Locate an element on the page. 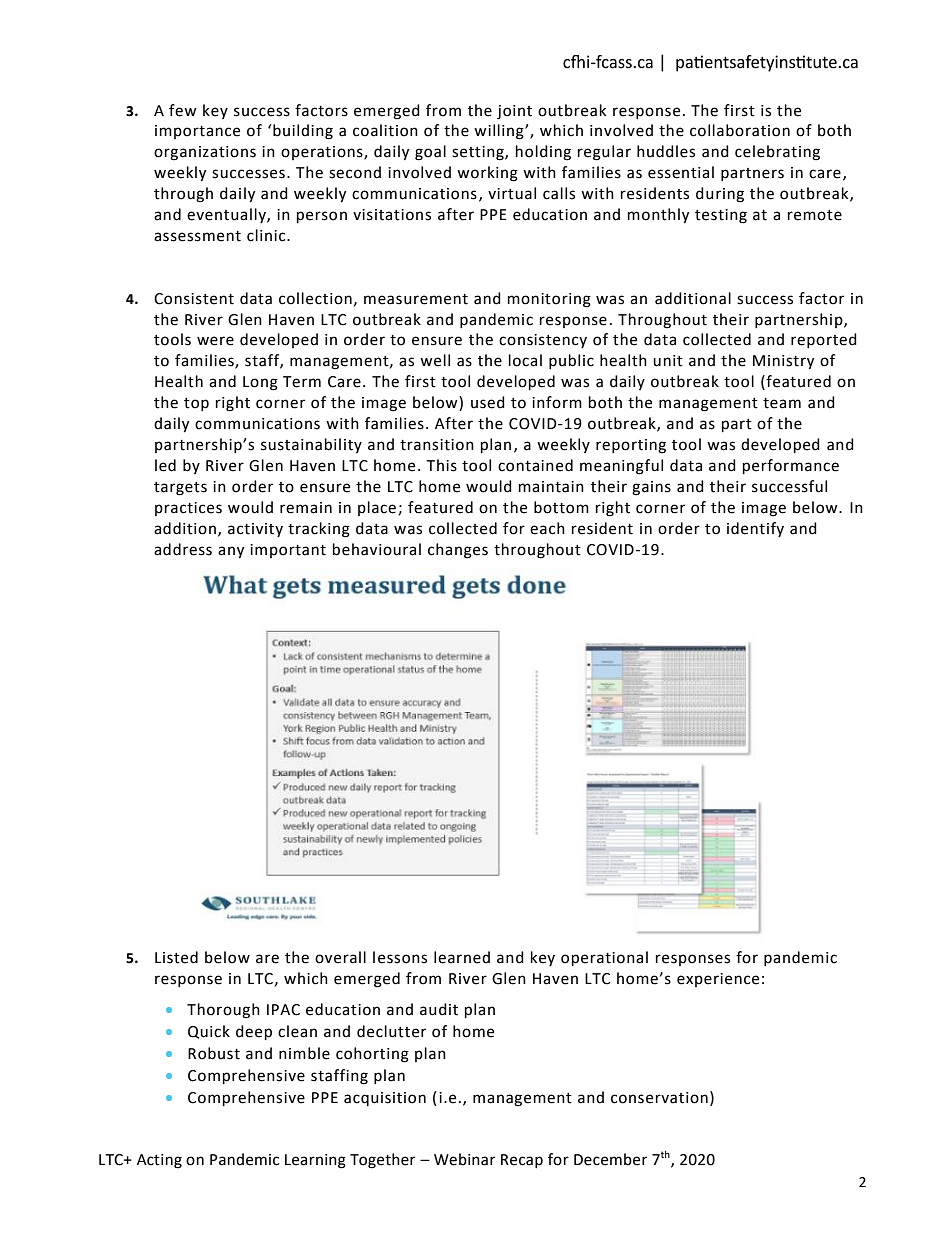 The image size is (952, 1233). conservation is located at coordinates (659, 1098).
